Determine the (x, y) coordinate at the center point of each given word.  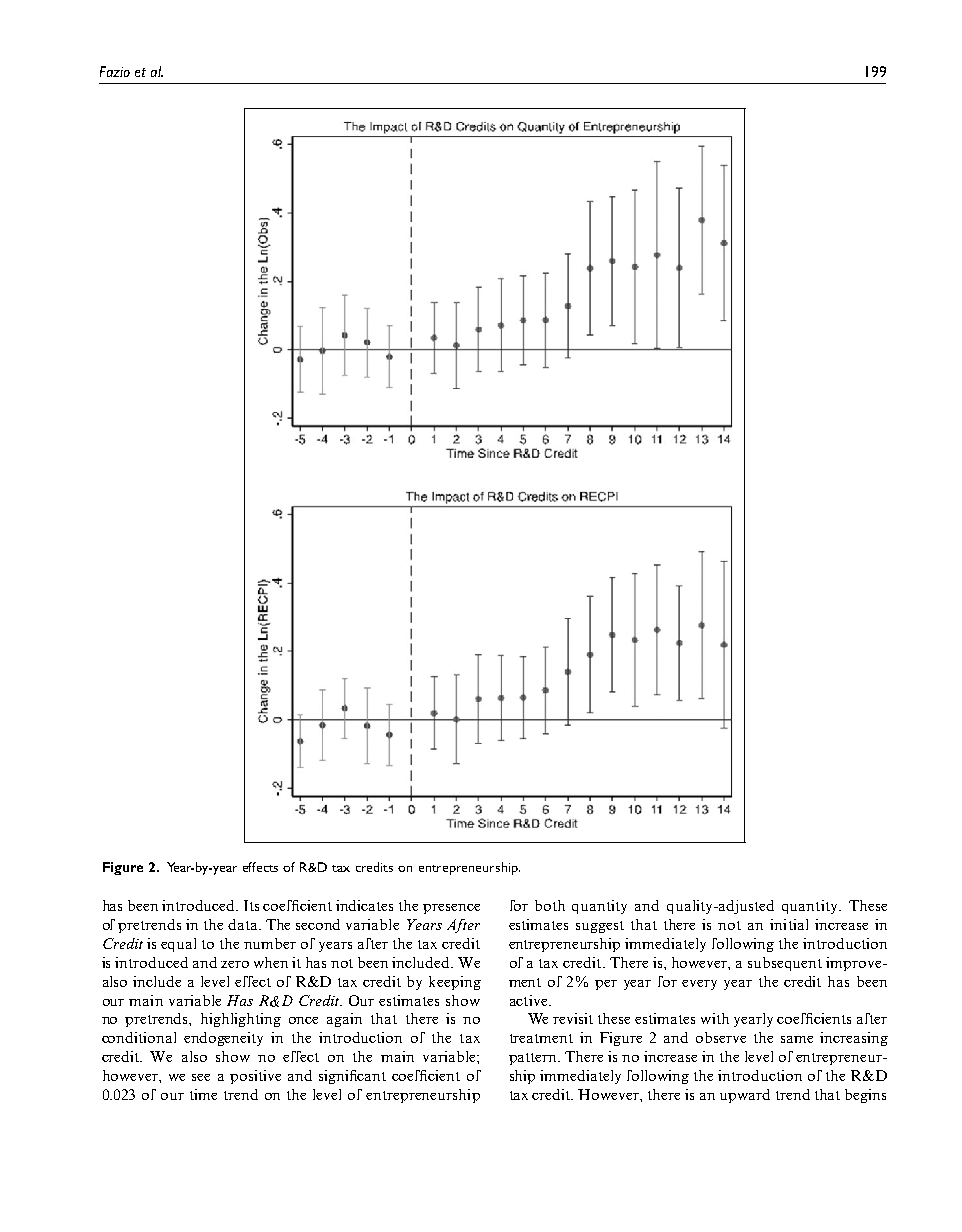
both (550, 905)
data (244, 924)
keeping (455, 983)
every (699, 985)
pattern (534, 1059)
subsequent (785, 964)
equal (178, 945)
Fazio (115, 71)
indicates (364, 905)
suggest (600, 927)
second (318, 924)
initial (789, 924)
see (201, 1077)
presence (451, 909)
